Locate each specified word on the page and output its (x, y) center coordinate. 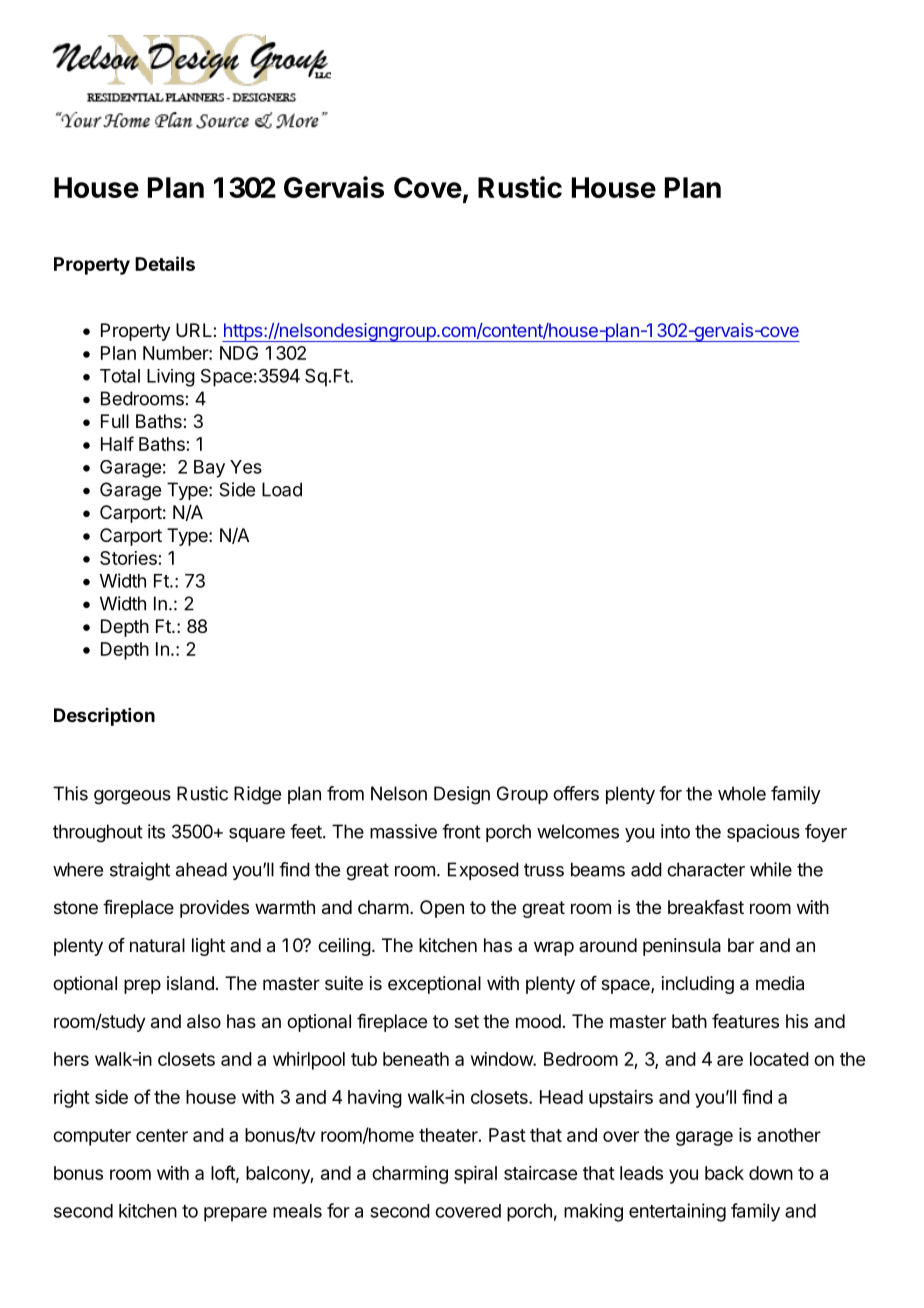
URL (195, 330)
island (190, 983)
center (162, 1135)
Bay (209, 469)
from (345, 793)
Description (104, 717)
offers (576, 793)
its (156, 831)
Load (282, 489)
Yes (246, 467)
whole (742, 793)
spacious (763, 833)
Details (165, 263)
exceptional (434, 985)
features (745, 1021)
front (461, 831)
